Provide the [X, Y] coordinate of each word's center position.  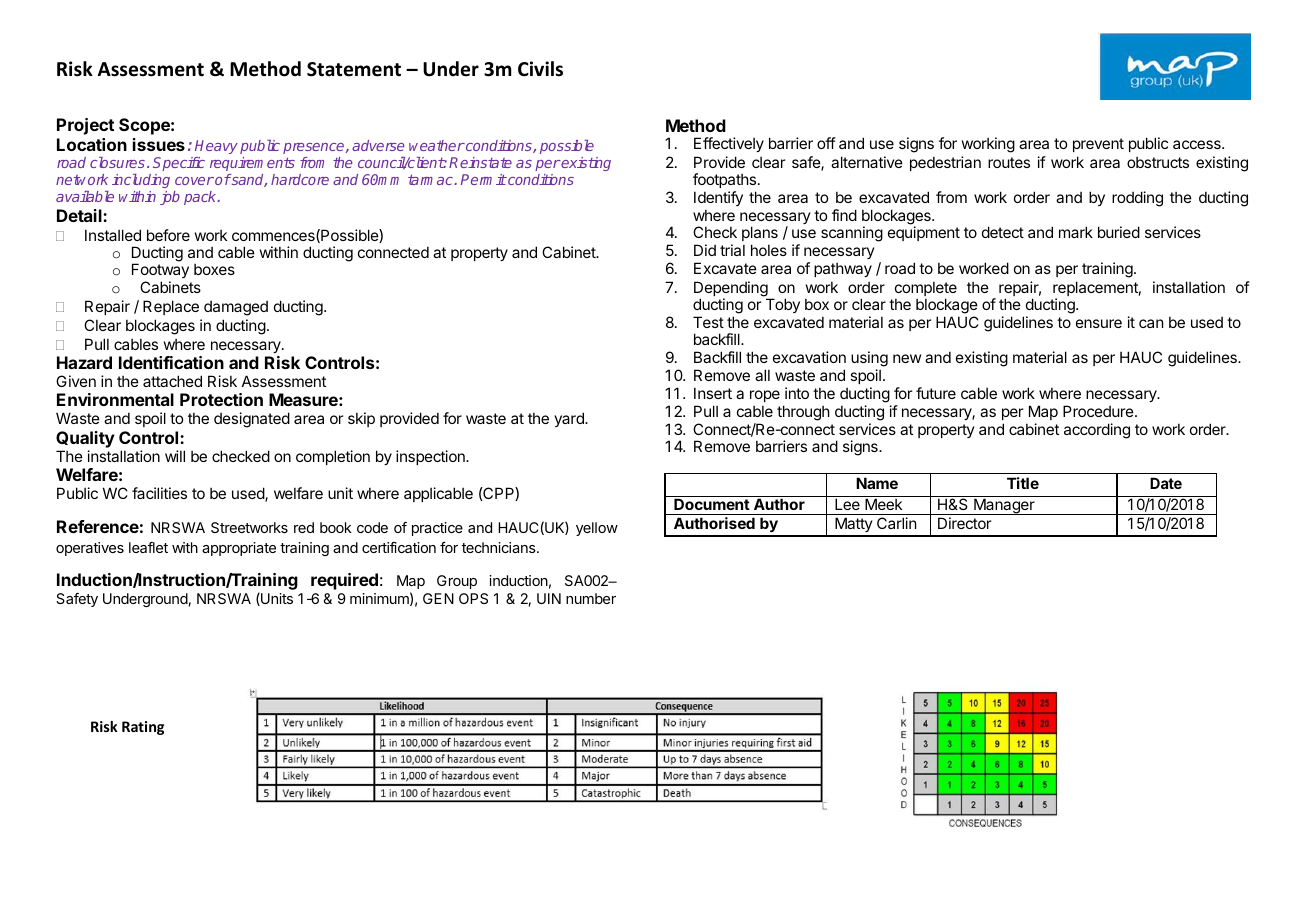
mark [1076, 232]
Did [705, 250]
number [591, 598]
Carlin [896, 523]
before [168, 235]
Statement [354, 69]
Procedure [1099, 411]
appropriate [239, 549]
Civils [540, 69]
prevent [1098, 145]
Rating [143, 728]
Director [964, 523]
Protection [221, 399]
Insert [713, 393]
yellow [597, 529]
